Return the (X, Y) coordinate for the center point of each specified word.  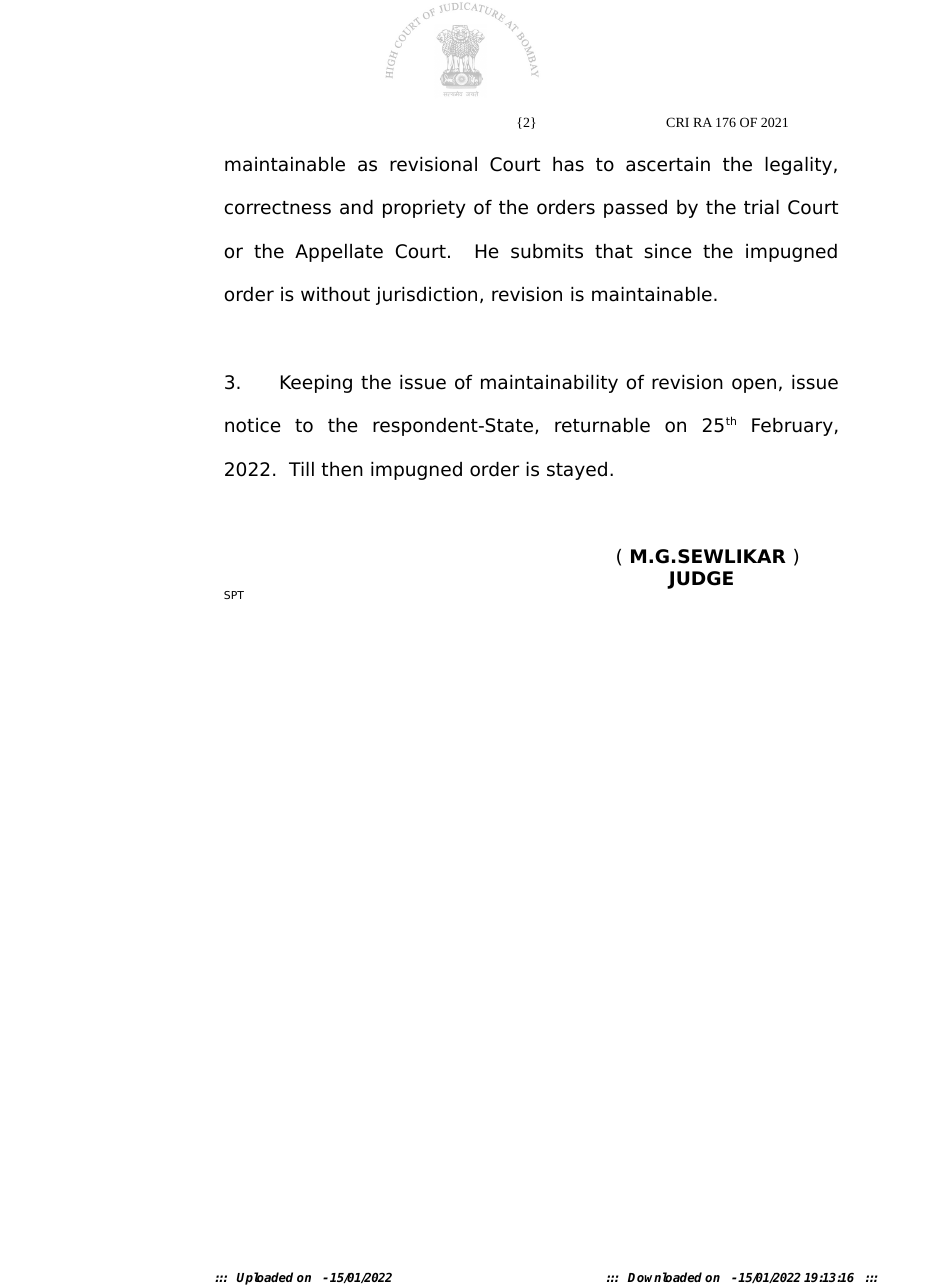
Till (301, 469)
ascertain (668, 164)
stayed (577, 471)
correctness (278, 208)
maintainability (549, 384)
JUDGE (700, 580)
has (568, 164)
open (754, 385)
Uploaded (265, 1278)
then (342, 469)
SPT (234, 595)
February (792, 427)
